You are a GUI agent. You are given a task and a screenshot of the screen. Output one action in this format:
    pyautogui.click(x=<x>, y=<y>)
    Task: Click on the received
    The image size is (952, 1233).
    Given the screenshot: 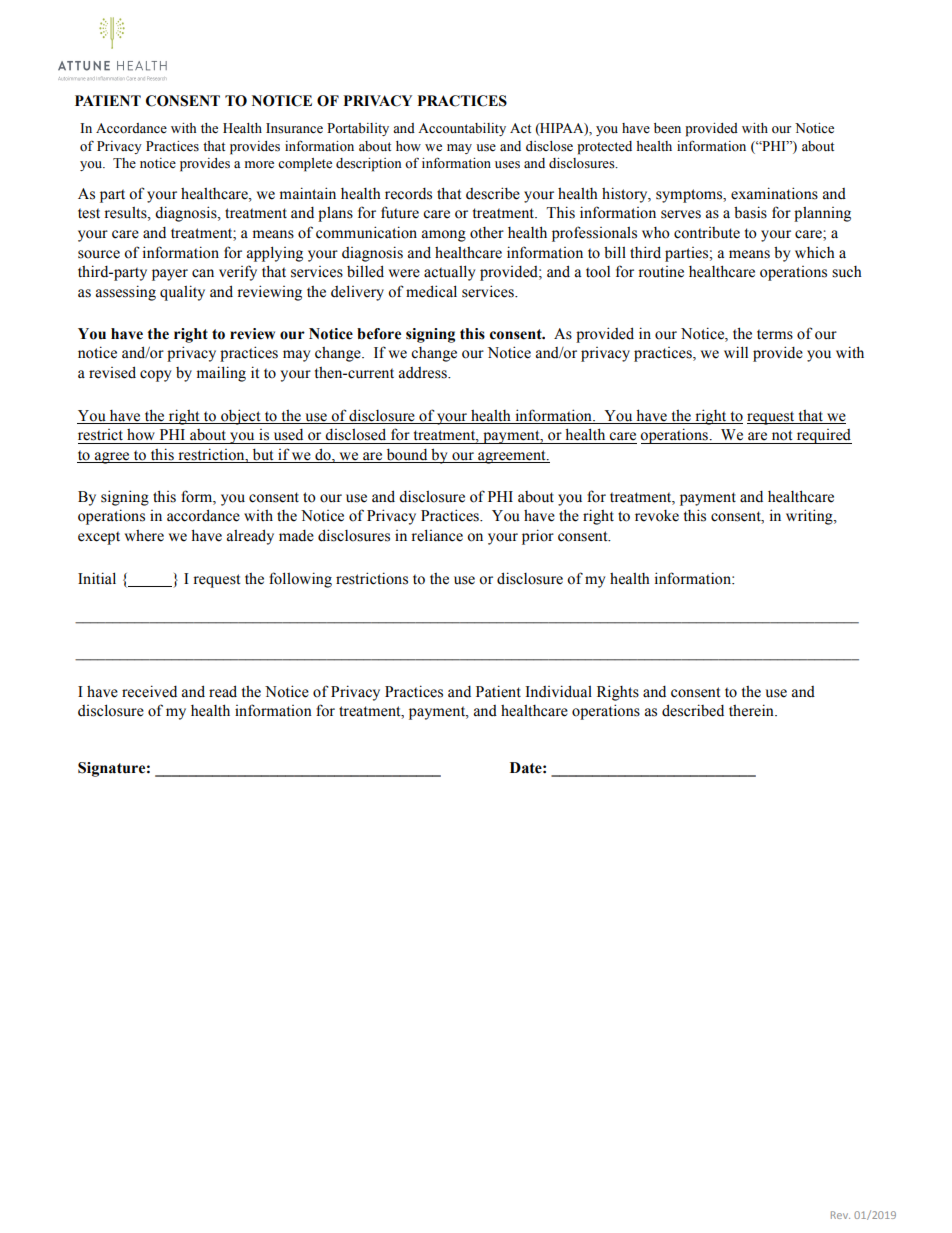 What is the action you would take?
    pyautogui.click(x=149, y=691)
